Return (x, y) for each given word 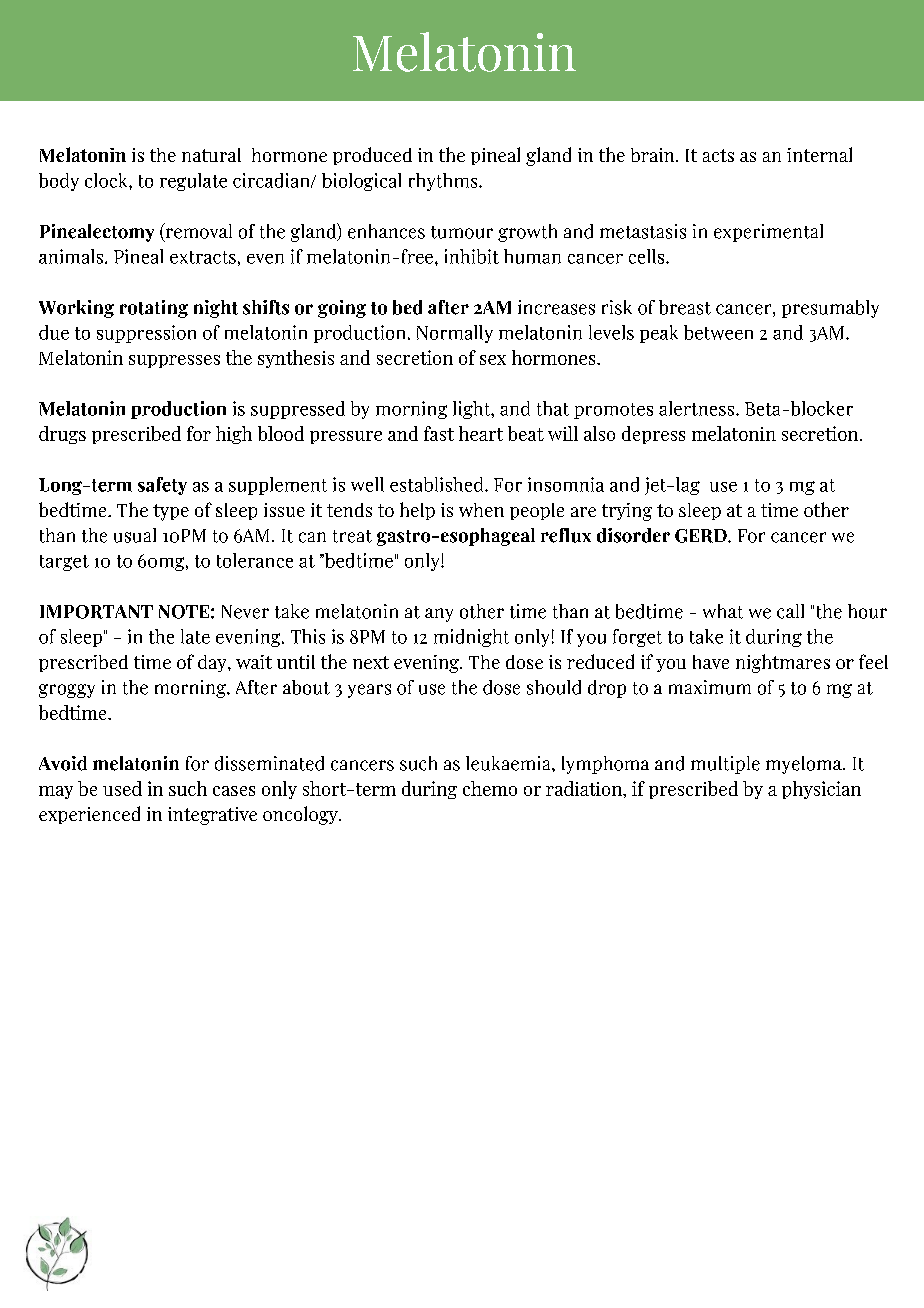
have (711, 662)
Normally (455, 334)
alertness (696, 408)
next (371, 662)
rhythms (444, 182)
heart (481, 433)
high (234, 435)
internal (819, 154)
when (481, 510)
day (213, 663)
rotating (154, 309)
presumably (830, 309)
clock (107, 180)
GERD (702, 536)
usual (135, 535)
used (122, 788)
